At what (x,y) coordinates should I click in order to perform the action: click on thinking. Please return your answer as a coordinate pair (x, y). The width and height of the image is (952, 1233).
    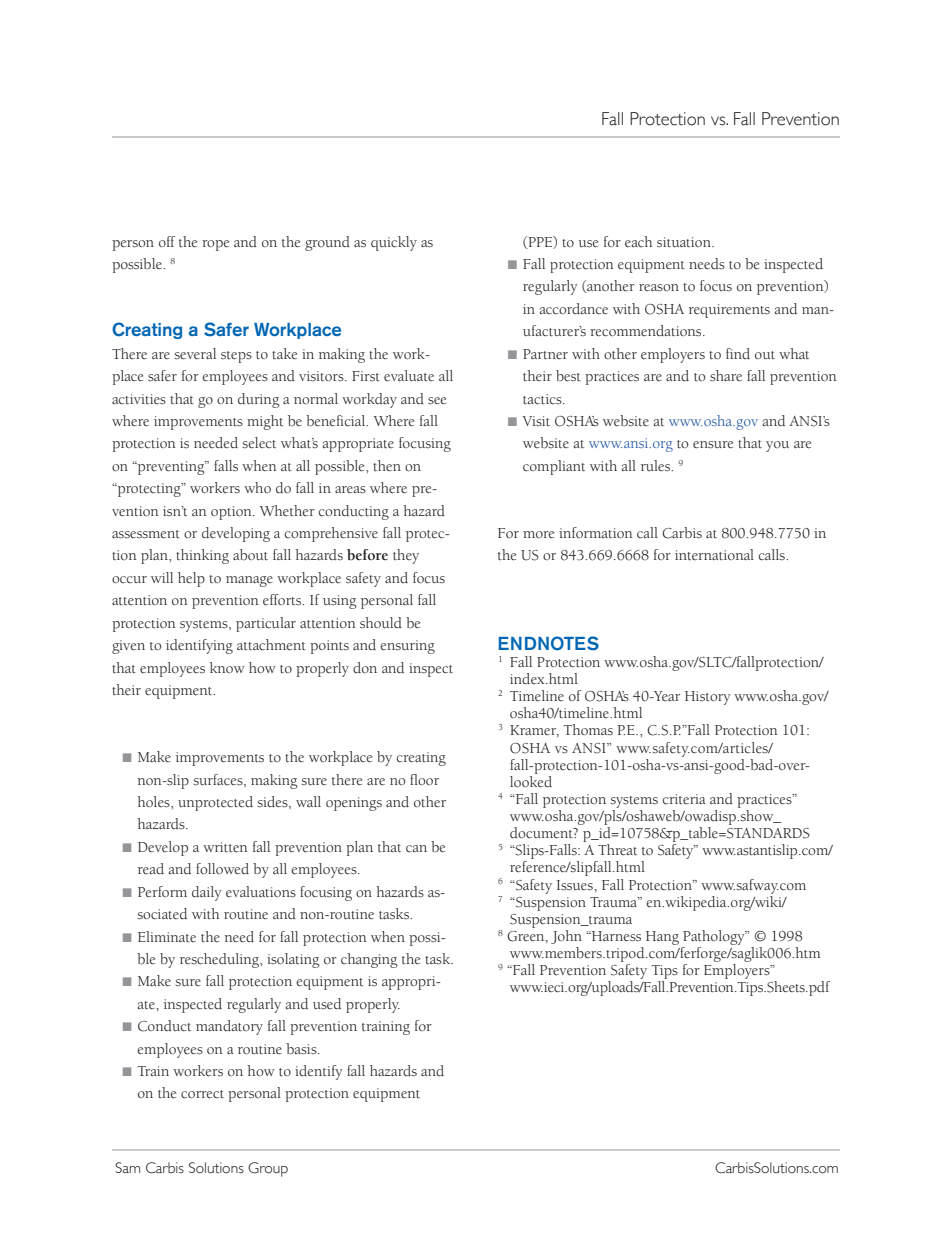
    Looking at the image, I should click on (202, 556).
